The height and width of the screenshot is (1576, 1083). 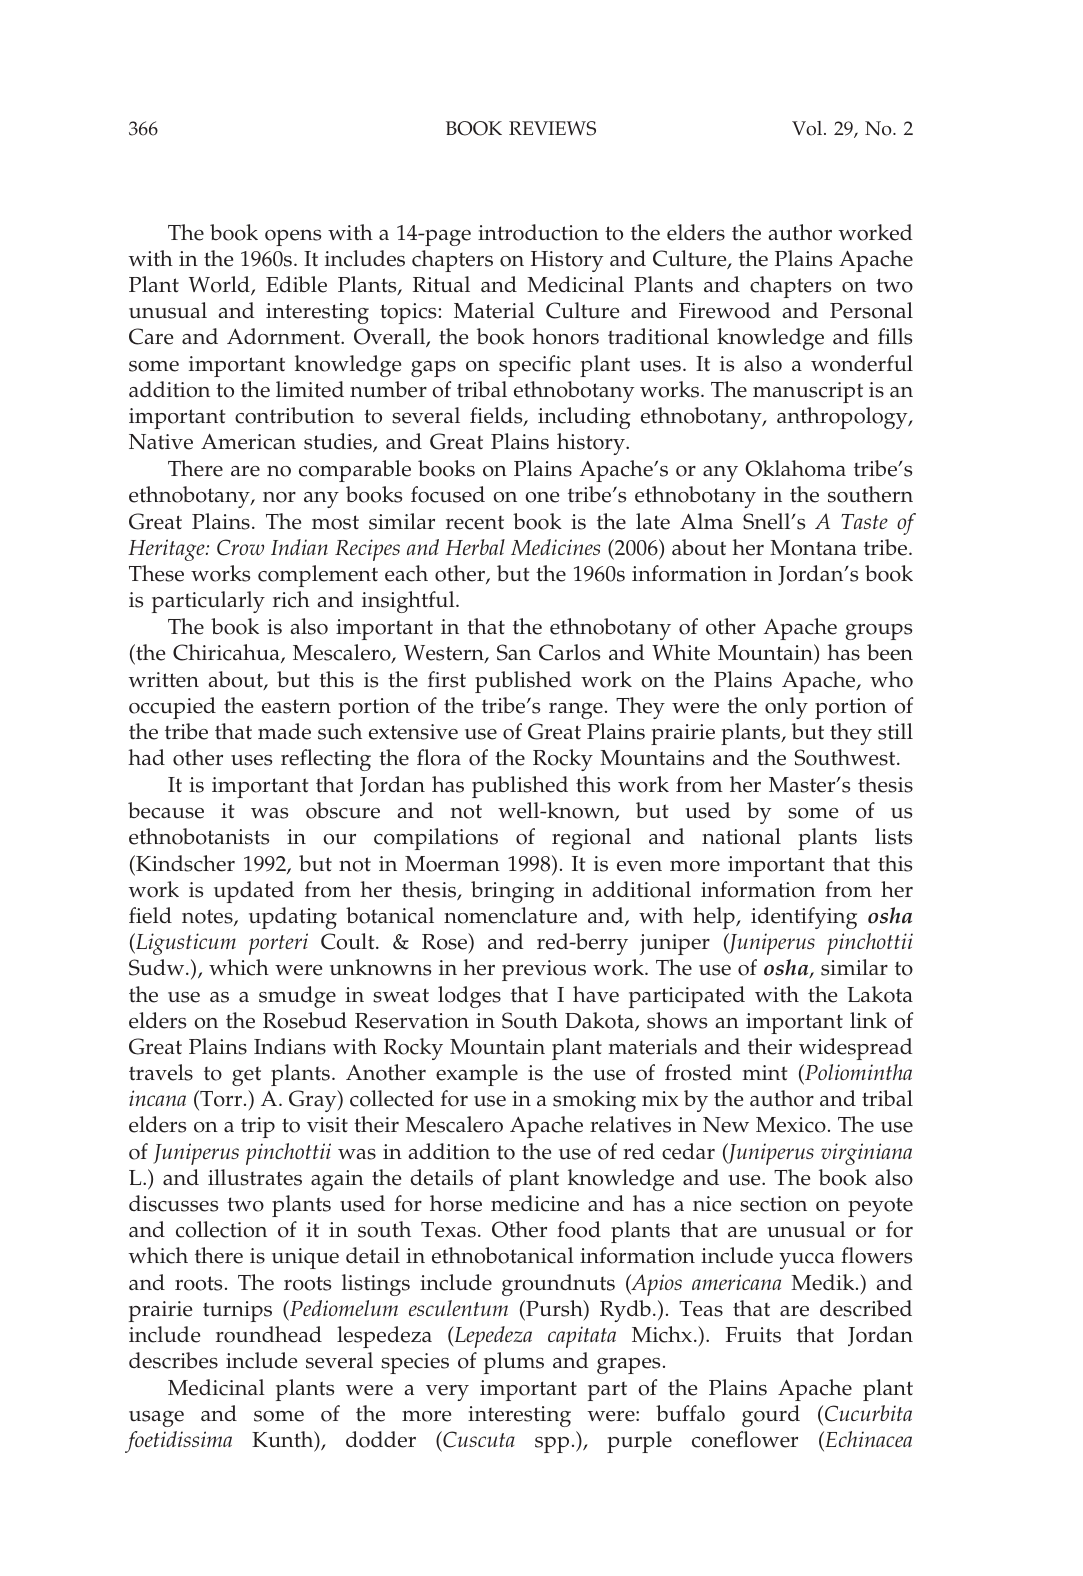 What do you see at coordinates (544, 970) in the screenshot?
I see `previous` at bounding box center [544, 970].
